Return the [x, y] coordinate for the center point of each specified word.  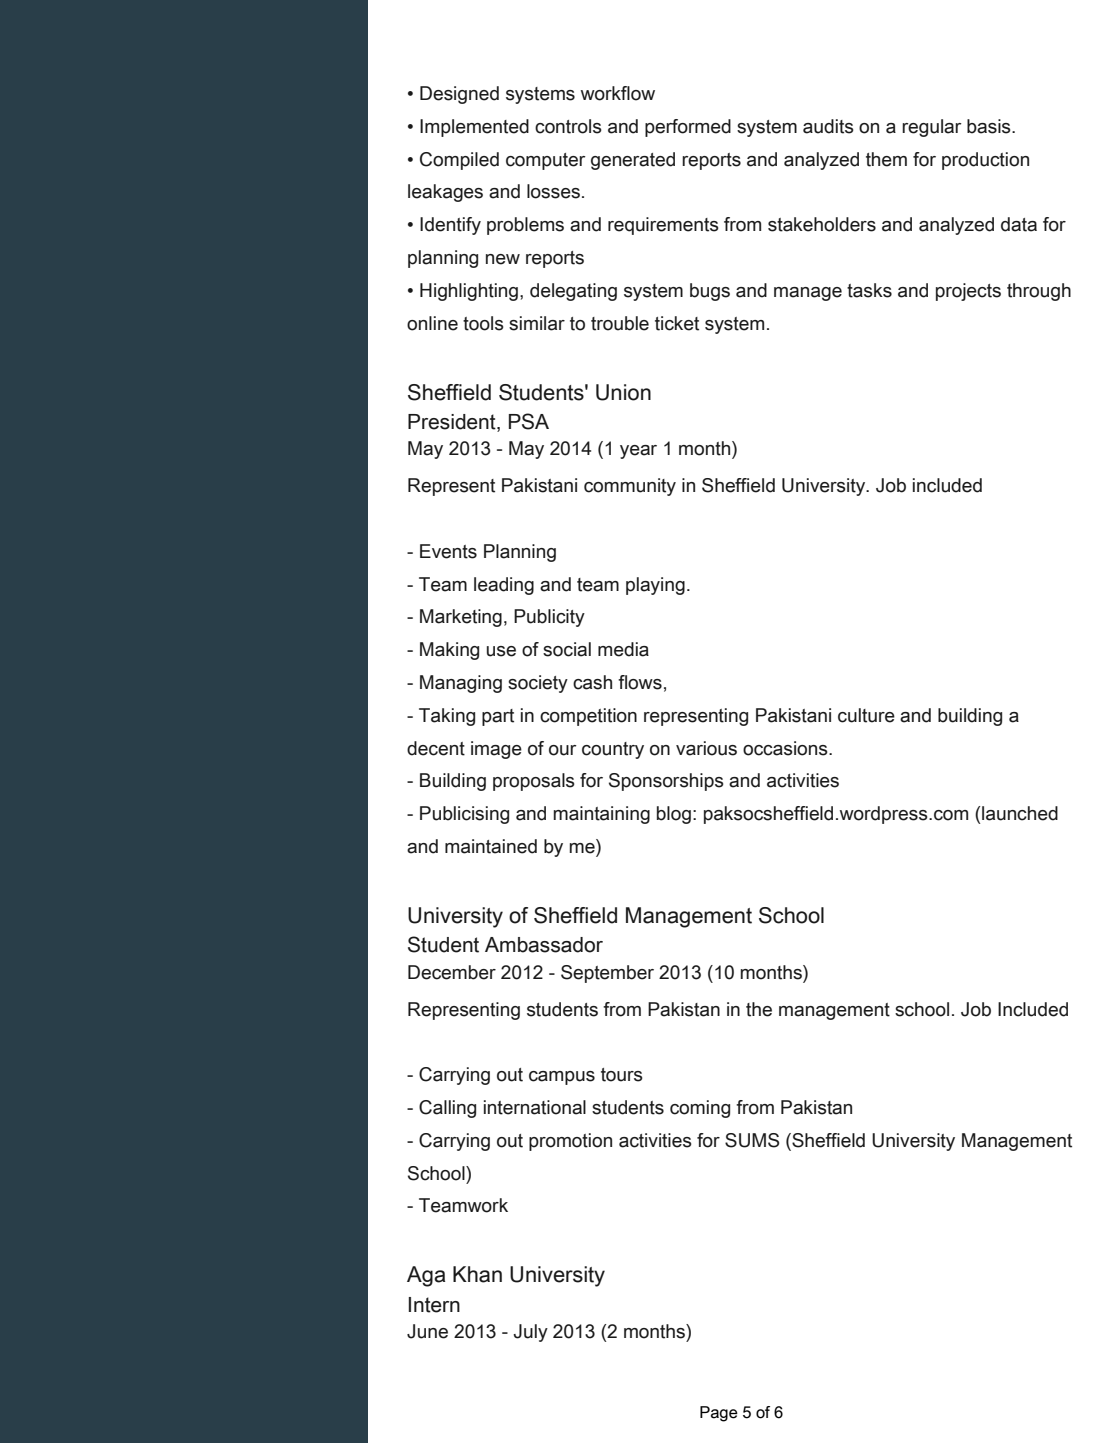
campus [562, 1078]
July [530, 1333]
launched [1020, 813]
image [496, 750]
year [638, 452]
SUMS [752, 1140]
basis [990, 126]
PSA [529, 421]
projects [968, 292]
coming [700, 1109]
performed [688, 128]
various [706, 748]
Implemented [474, 128]
